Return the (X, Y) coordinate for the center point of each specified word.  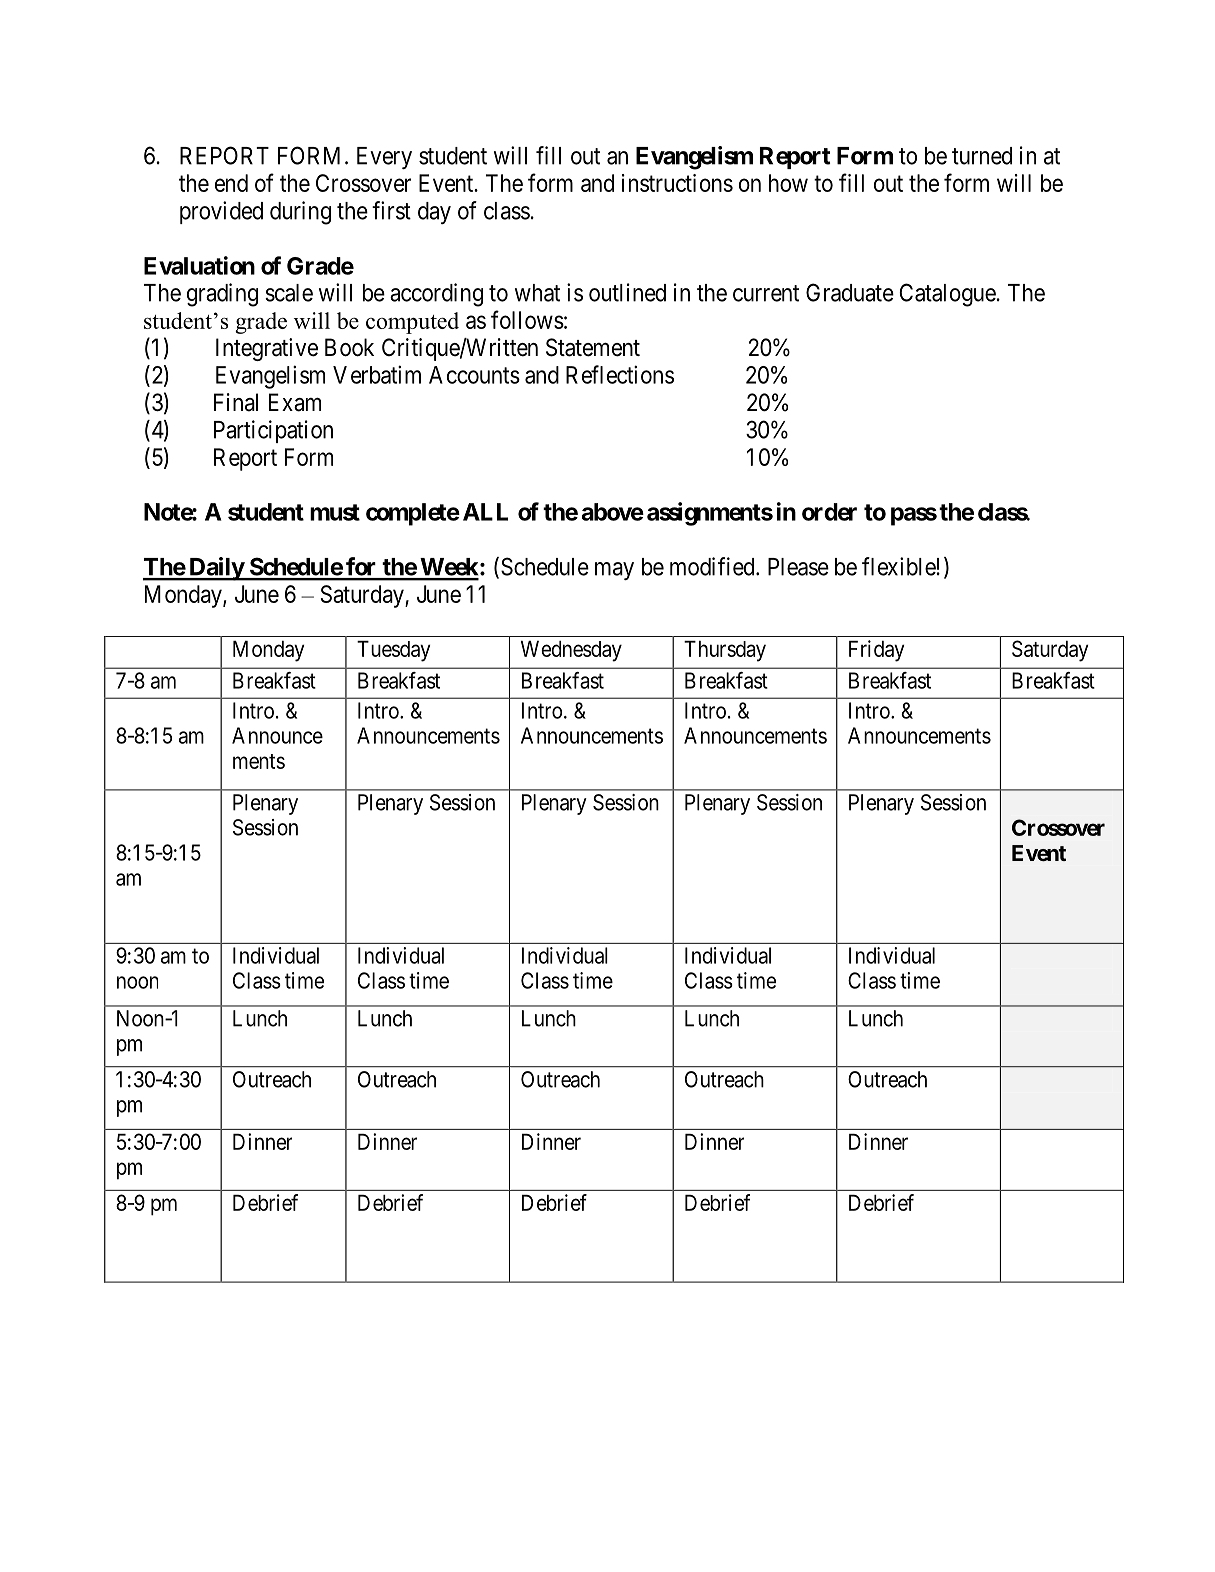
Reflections (620, 374)
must (335, 512)
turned (982, 156)
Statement (593, 347)
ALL (485, 512)
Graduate (850, 292)
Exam (295, 402)
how (788, 183)
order (829, 512)
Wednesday (571, 651)
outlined (627, 292)
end (231, 183)
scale (289, 293)
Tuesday (393, 651)
